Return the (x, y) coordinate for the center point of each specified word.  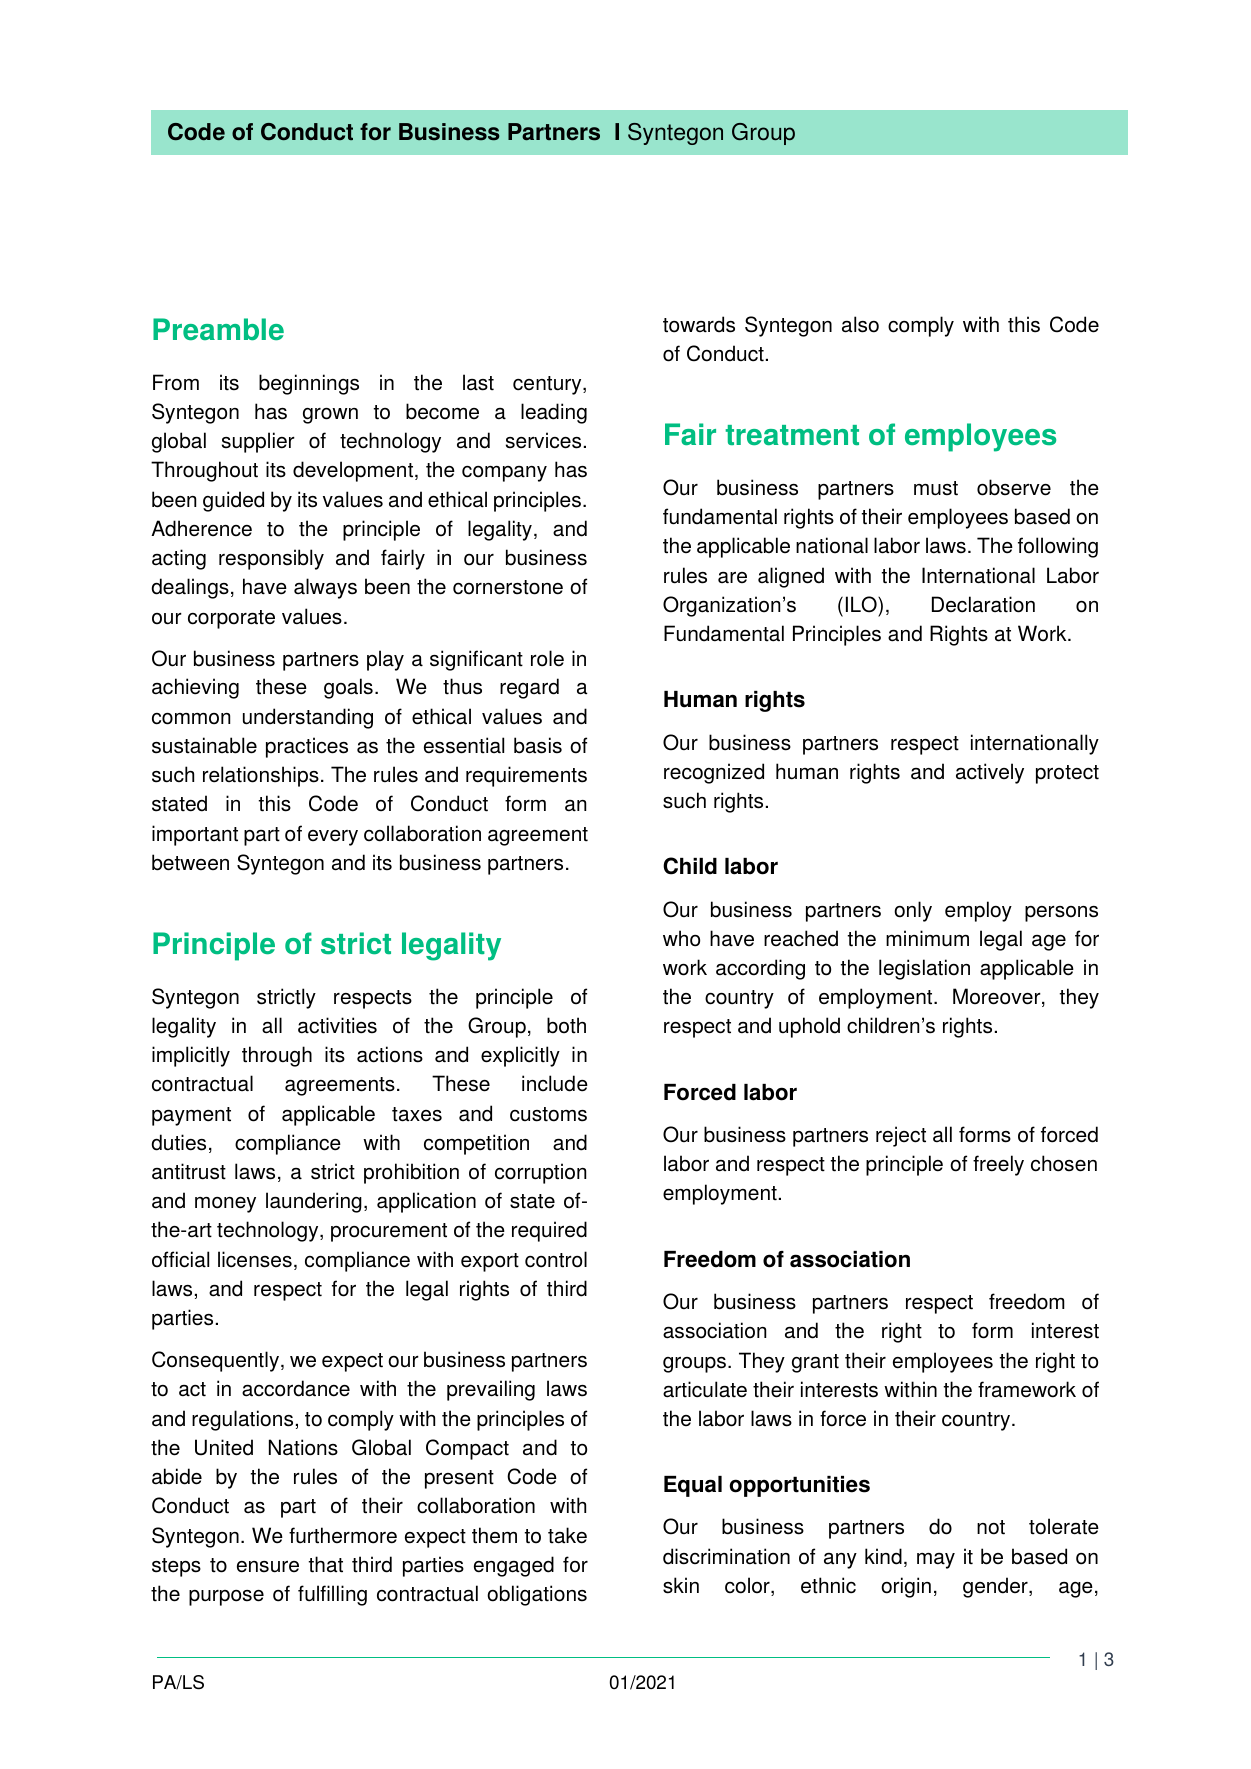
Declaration (983, 604)
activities (337, 1025)
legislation (924, 969)
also (860, 324)
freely (998, 1165)
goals (348, 688)
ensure (268, 1567)
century (548, 385)
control (556, 1259)
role (547, 658)
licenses (255, 1259)
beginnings (309, 384)
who (681, 938)
